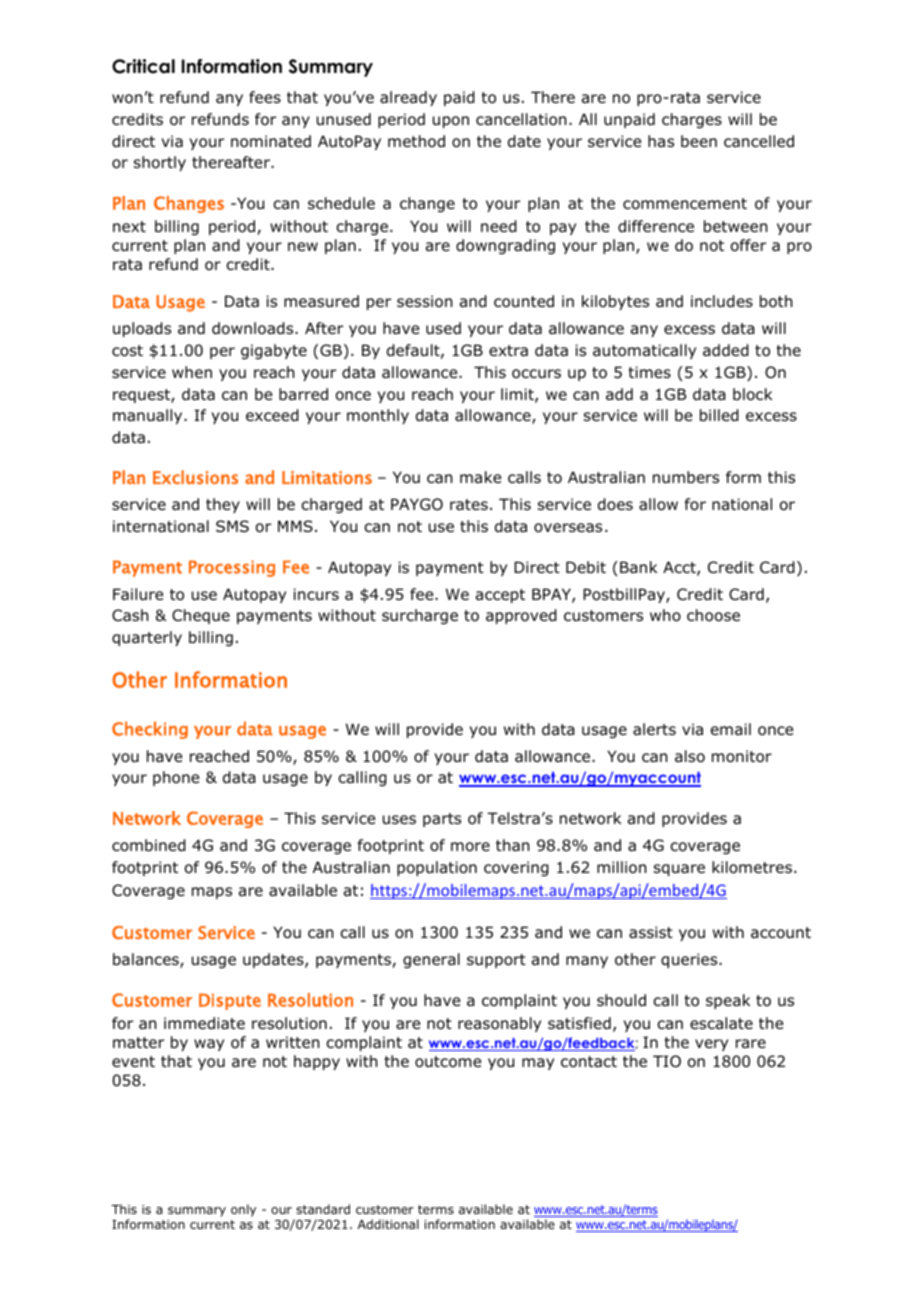  I want to click on Cheque, so click(201, 616).
